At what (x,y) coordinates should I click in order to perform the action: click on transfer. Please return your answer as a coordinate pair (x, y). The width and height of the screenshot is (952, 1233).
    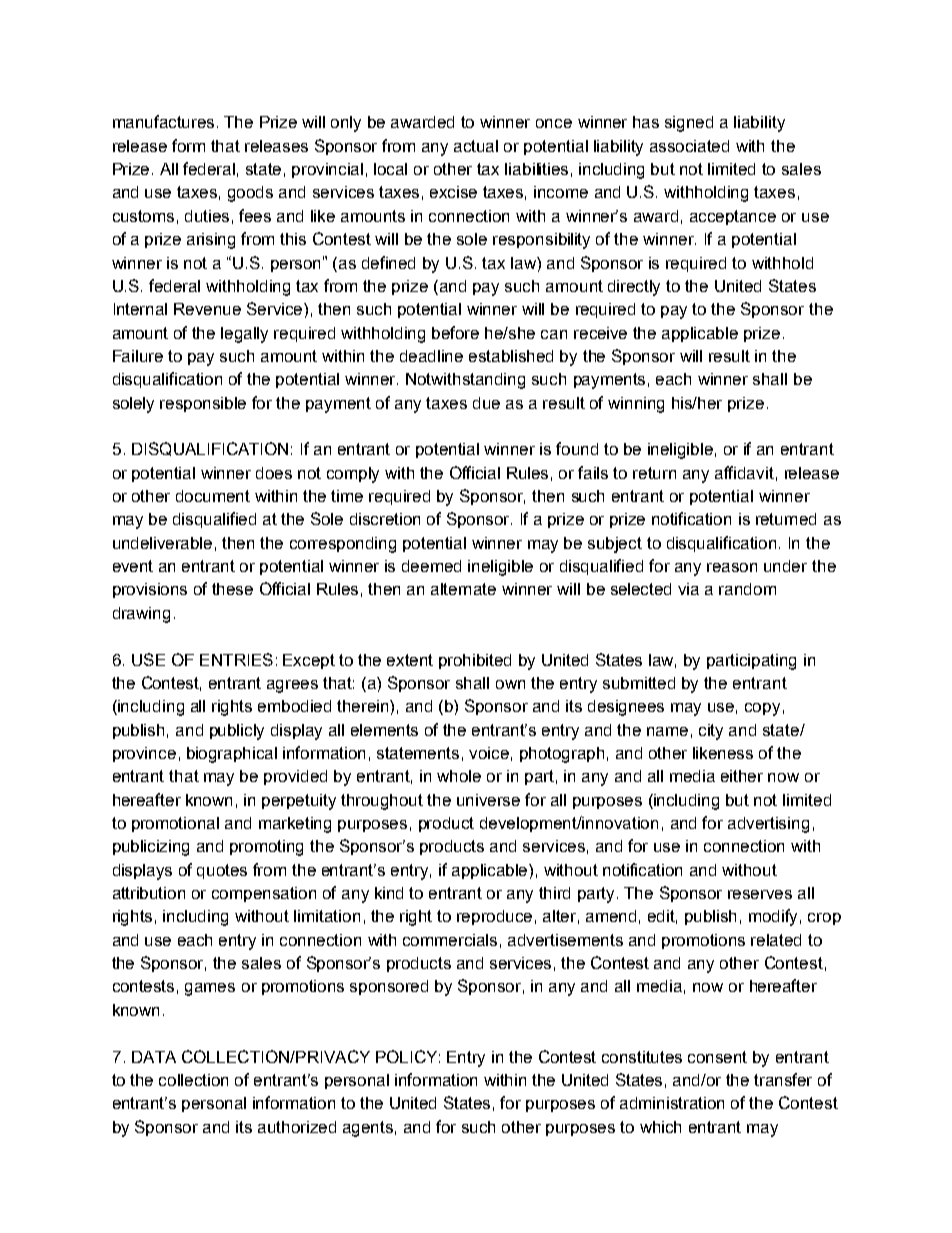
    Looking at the image, I should click on (783, 1079).
